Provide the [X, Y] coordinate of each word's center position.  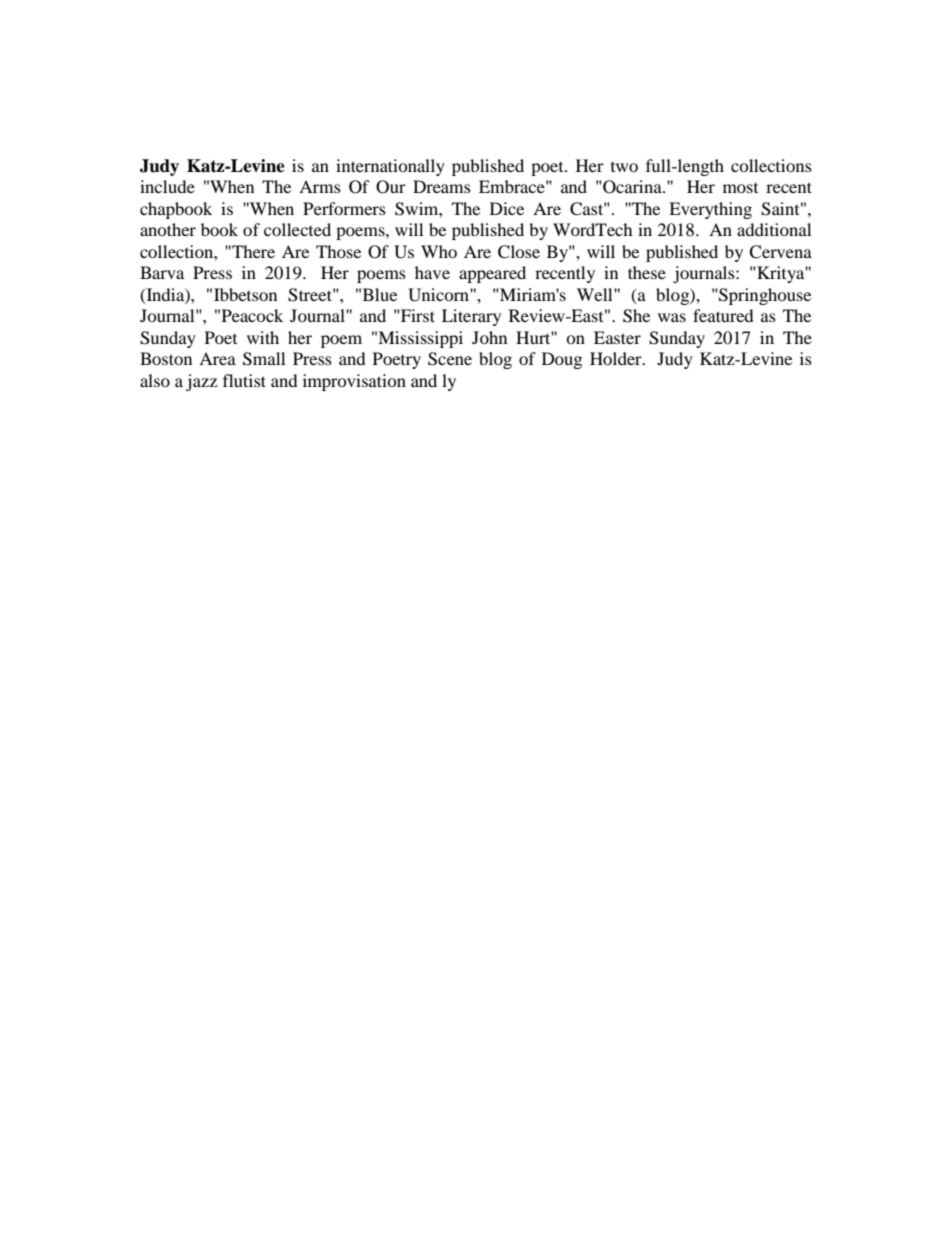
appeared [492, 274]
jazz [201, 382]
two [624, 167]
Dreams [442, 186]
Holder [617, 358]
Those [338, 251]
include [167, 186]
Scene [450, 359]
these [647, 272]
